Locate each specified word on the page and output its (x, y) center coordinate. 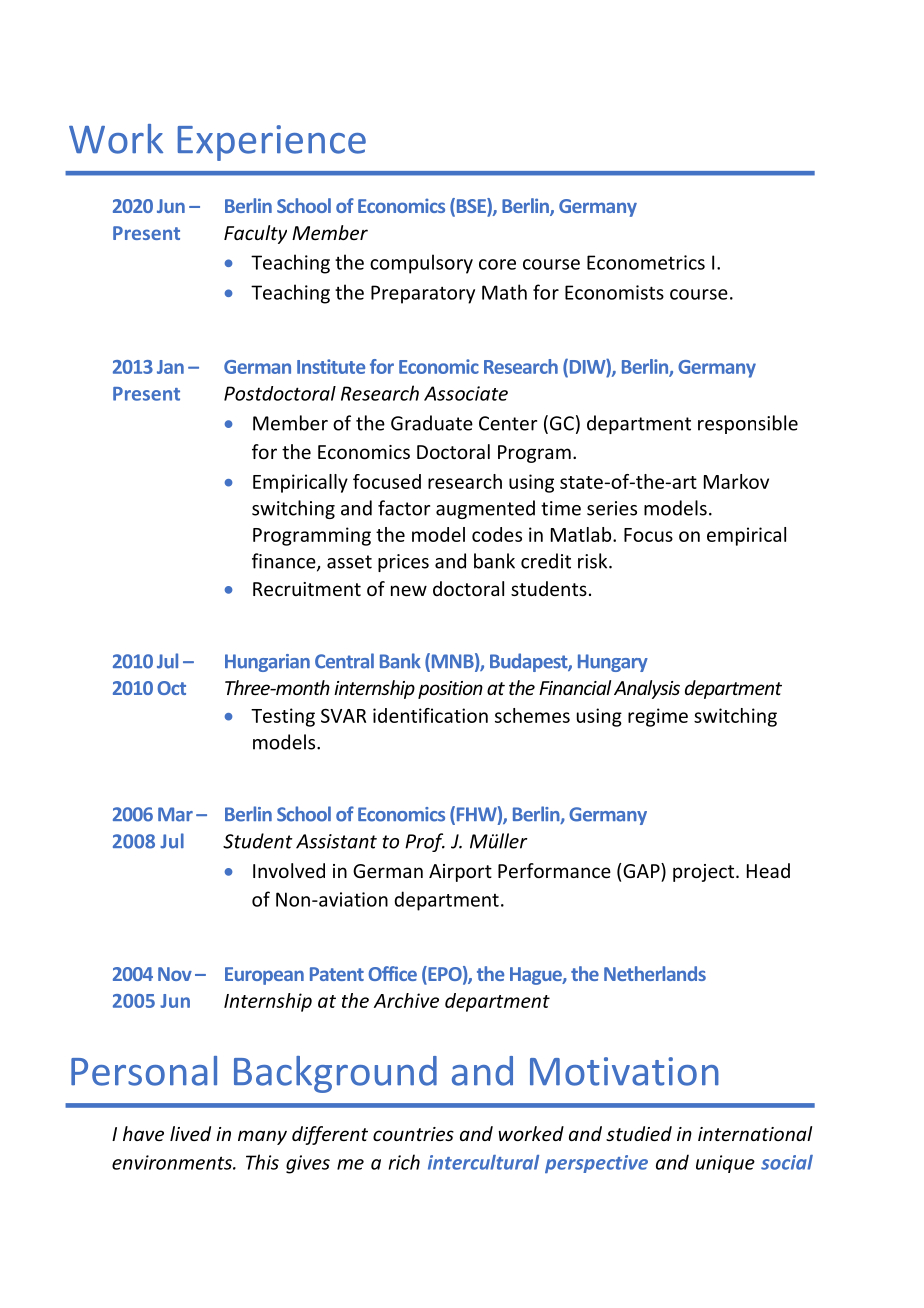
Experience (272, 143)
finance (285, 562)
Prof (425, 842)
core (497, 264)
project (703, 873)
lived (190, 1133)
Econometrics (646, 262)
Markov (736, 481)
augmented (485, 509)
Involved (289, 870)
